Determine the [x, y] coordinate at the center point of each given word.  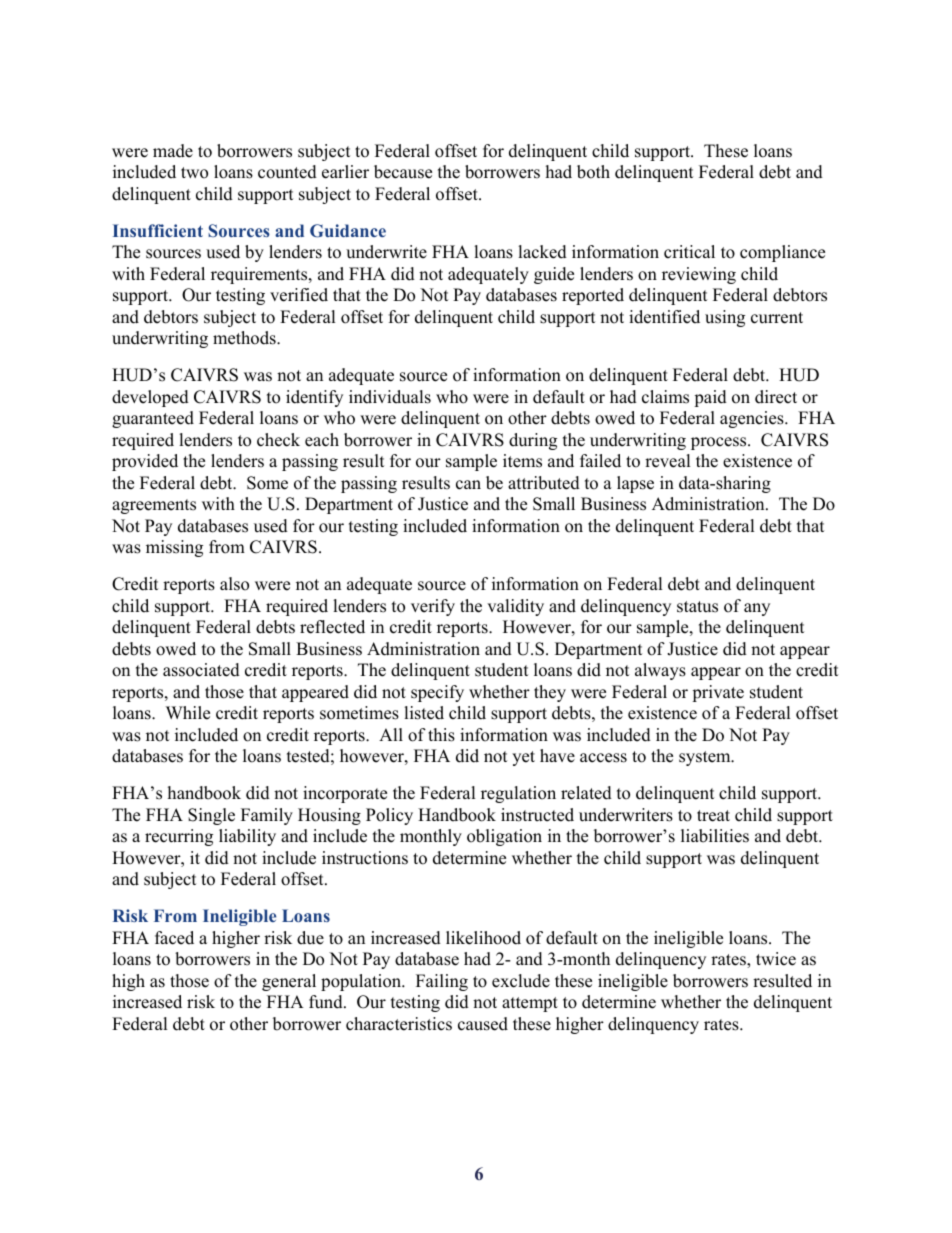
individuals [390, 397]
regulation [518, 794]
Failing [442, 982]
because [403, 172]
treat [713, 816]
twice [776, 959]
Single [211, 816]
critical [689, 252]
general [289, 982]
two [194, 173]
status [697, 607]
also [234, 584]
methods [245, 338]
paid [710, 398]
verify [433, 607]
